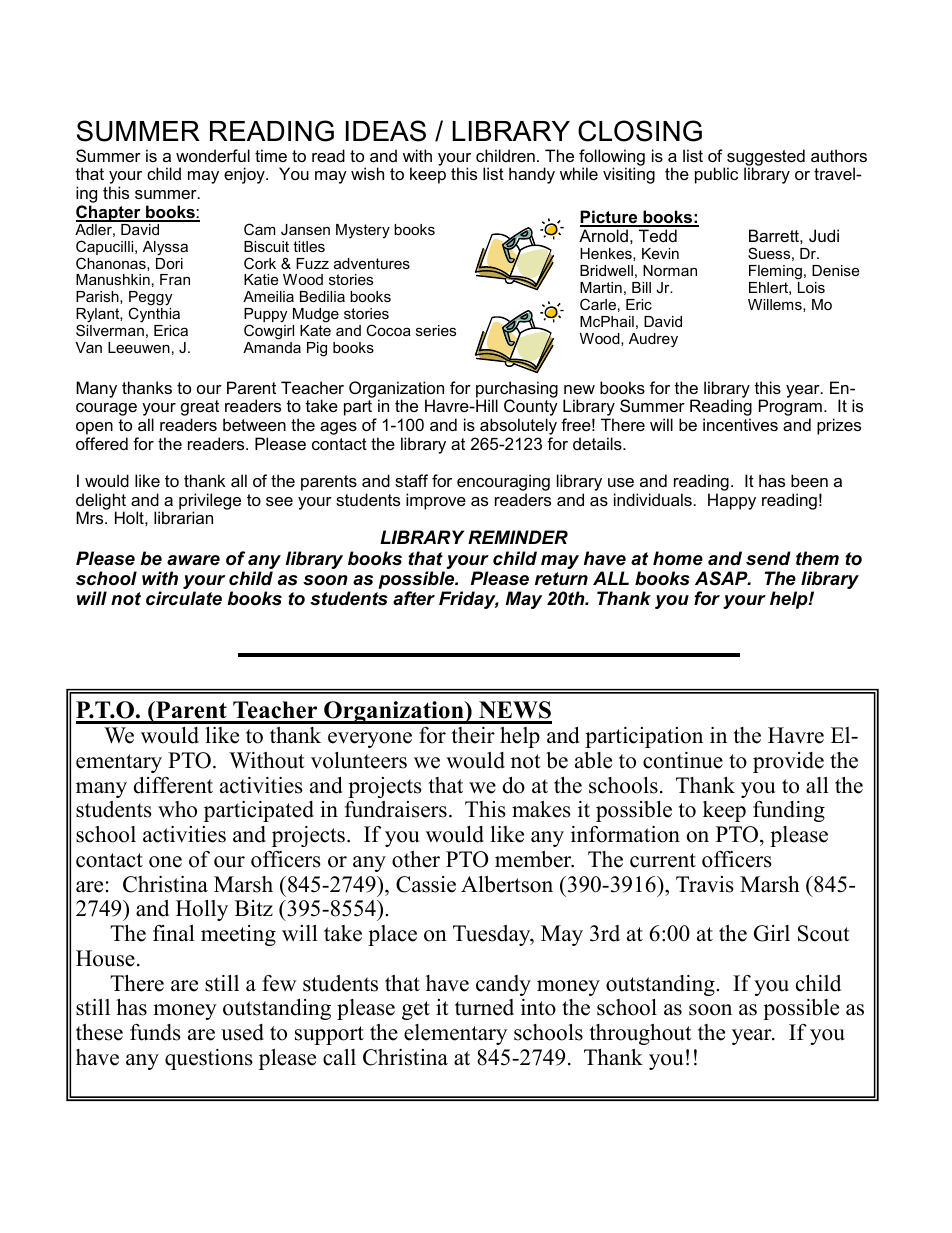 The height and width of the image is (1233, 952). I want to click on fundraisers, so click(396, 809).
